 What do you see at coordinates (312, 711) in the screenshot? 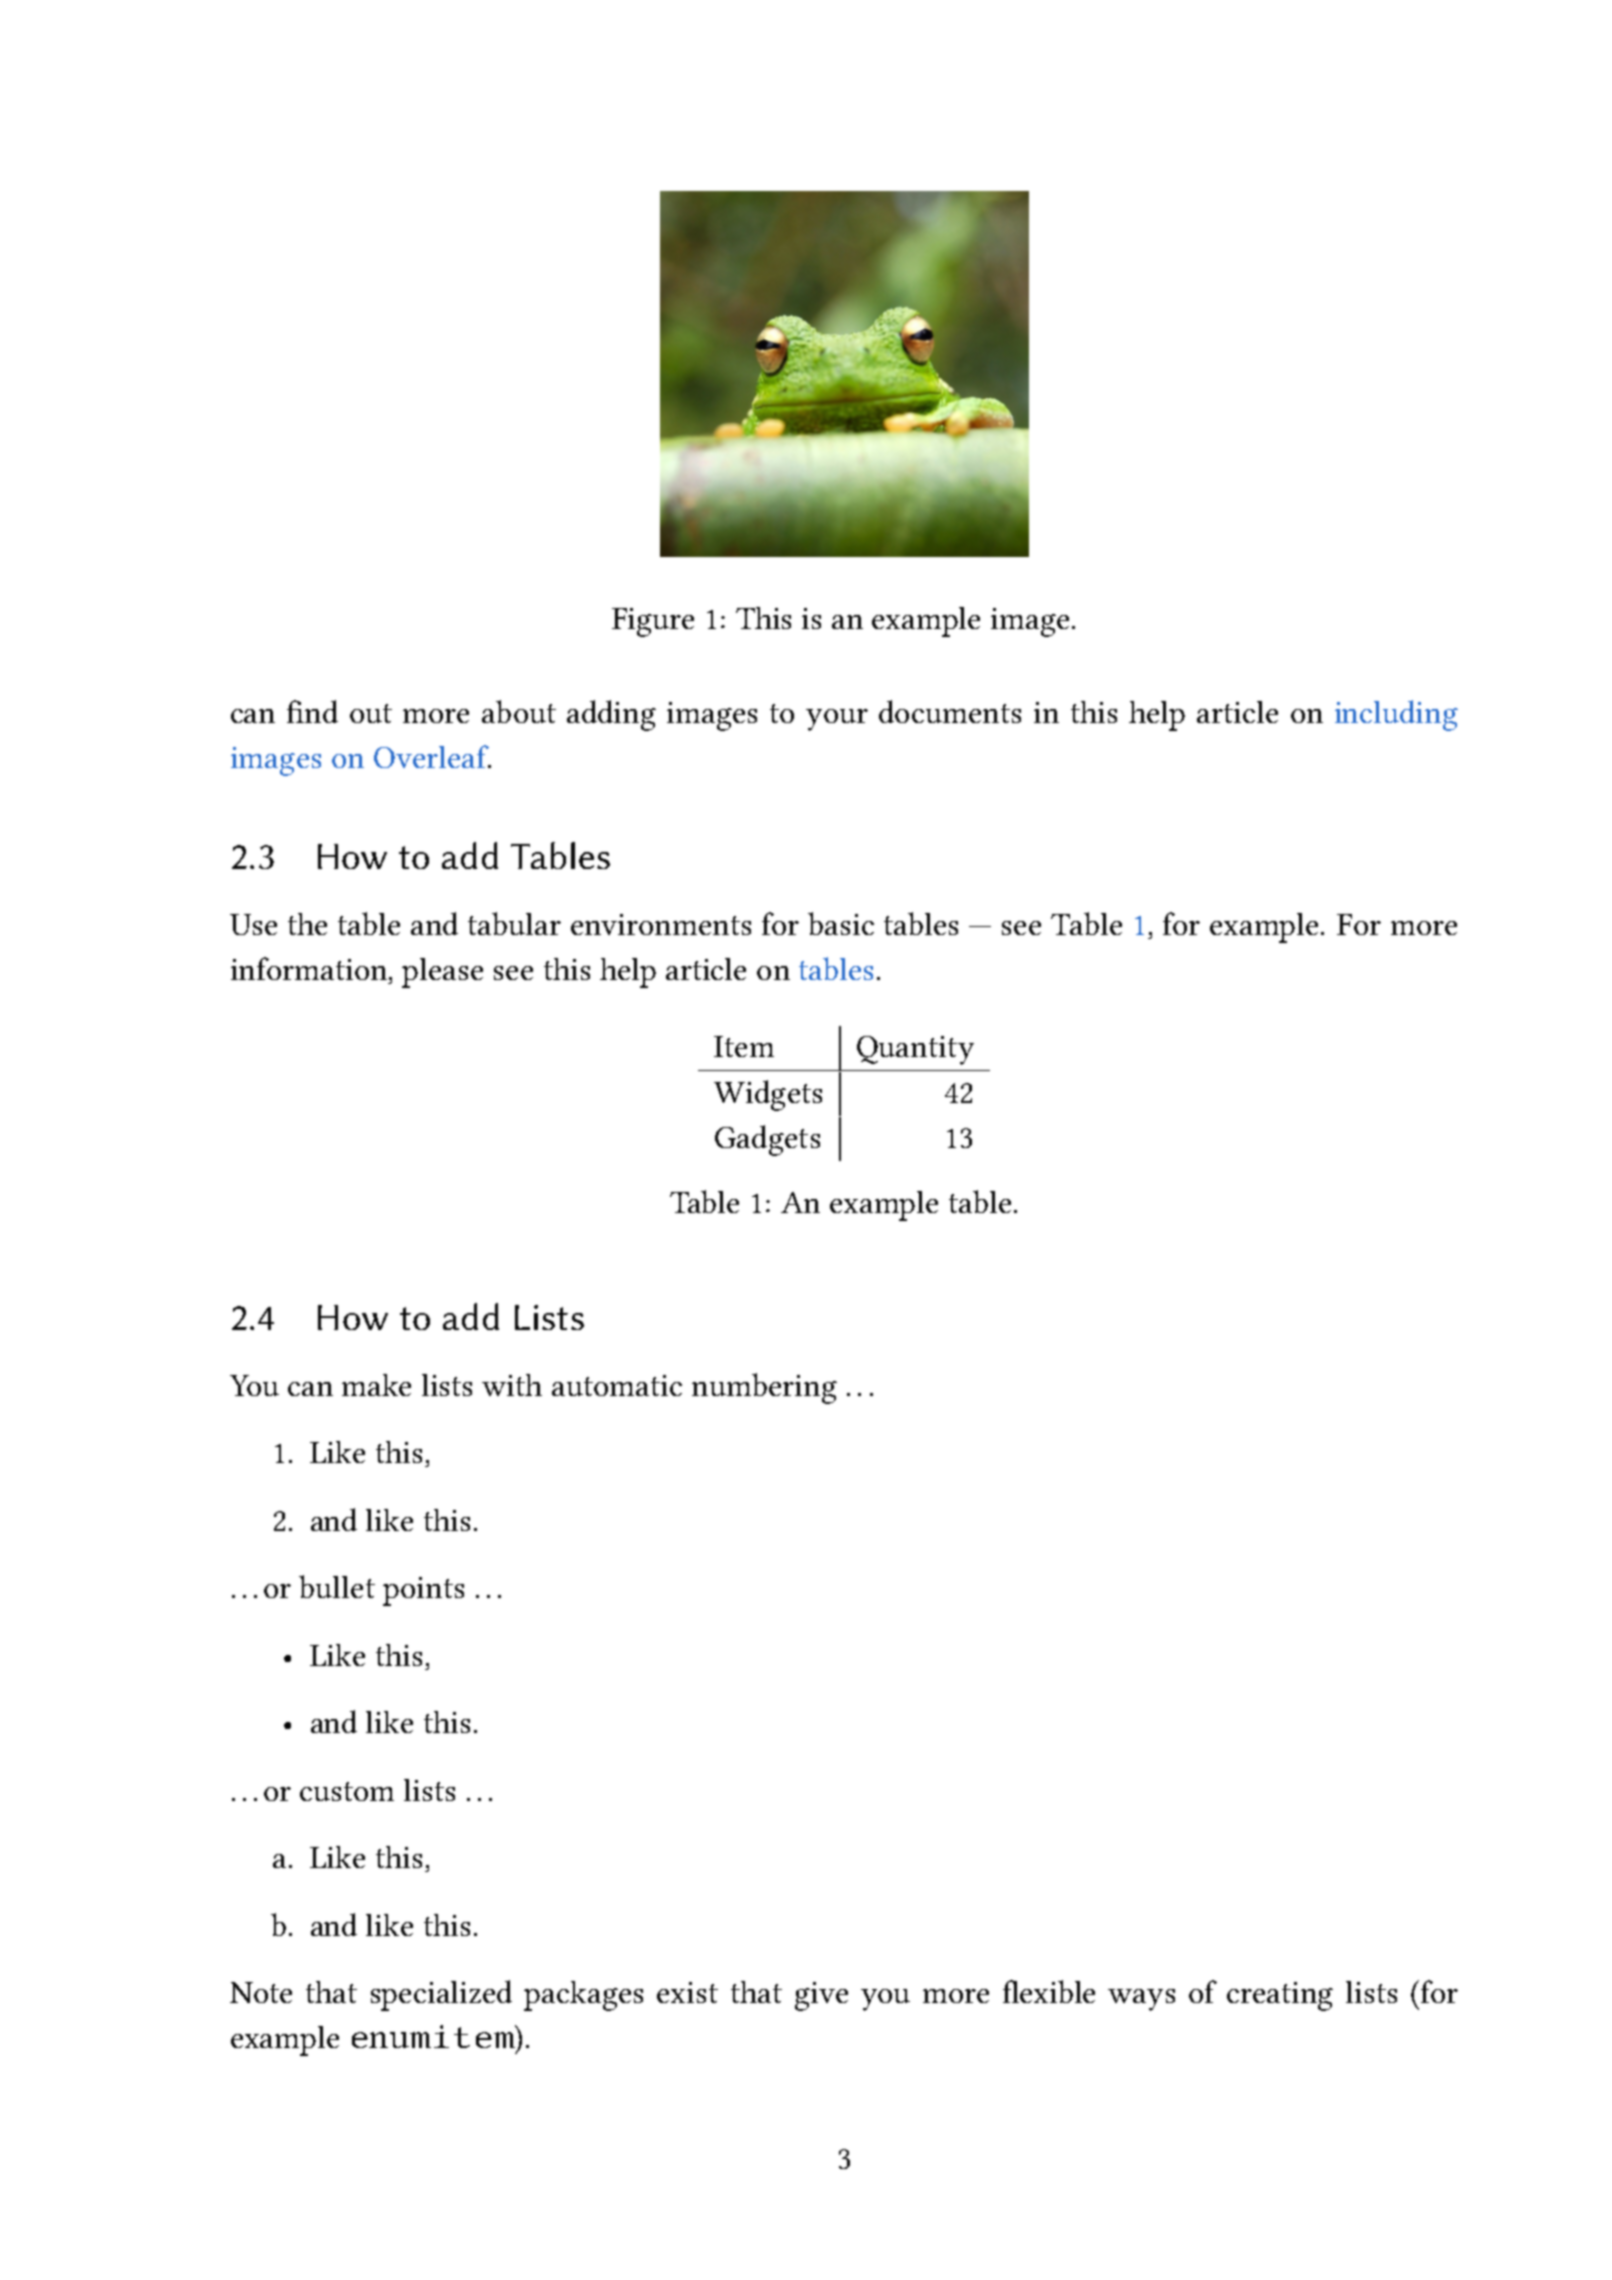
I see `find` at bounding box center [312, 711].
